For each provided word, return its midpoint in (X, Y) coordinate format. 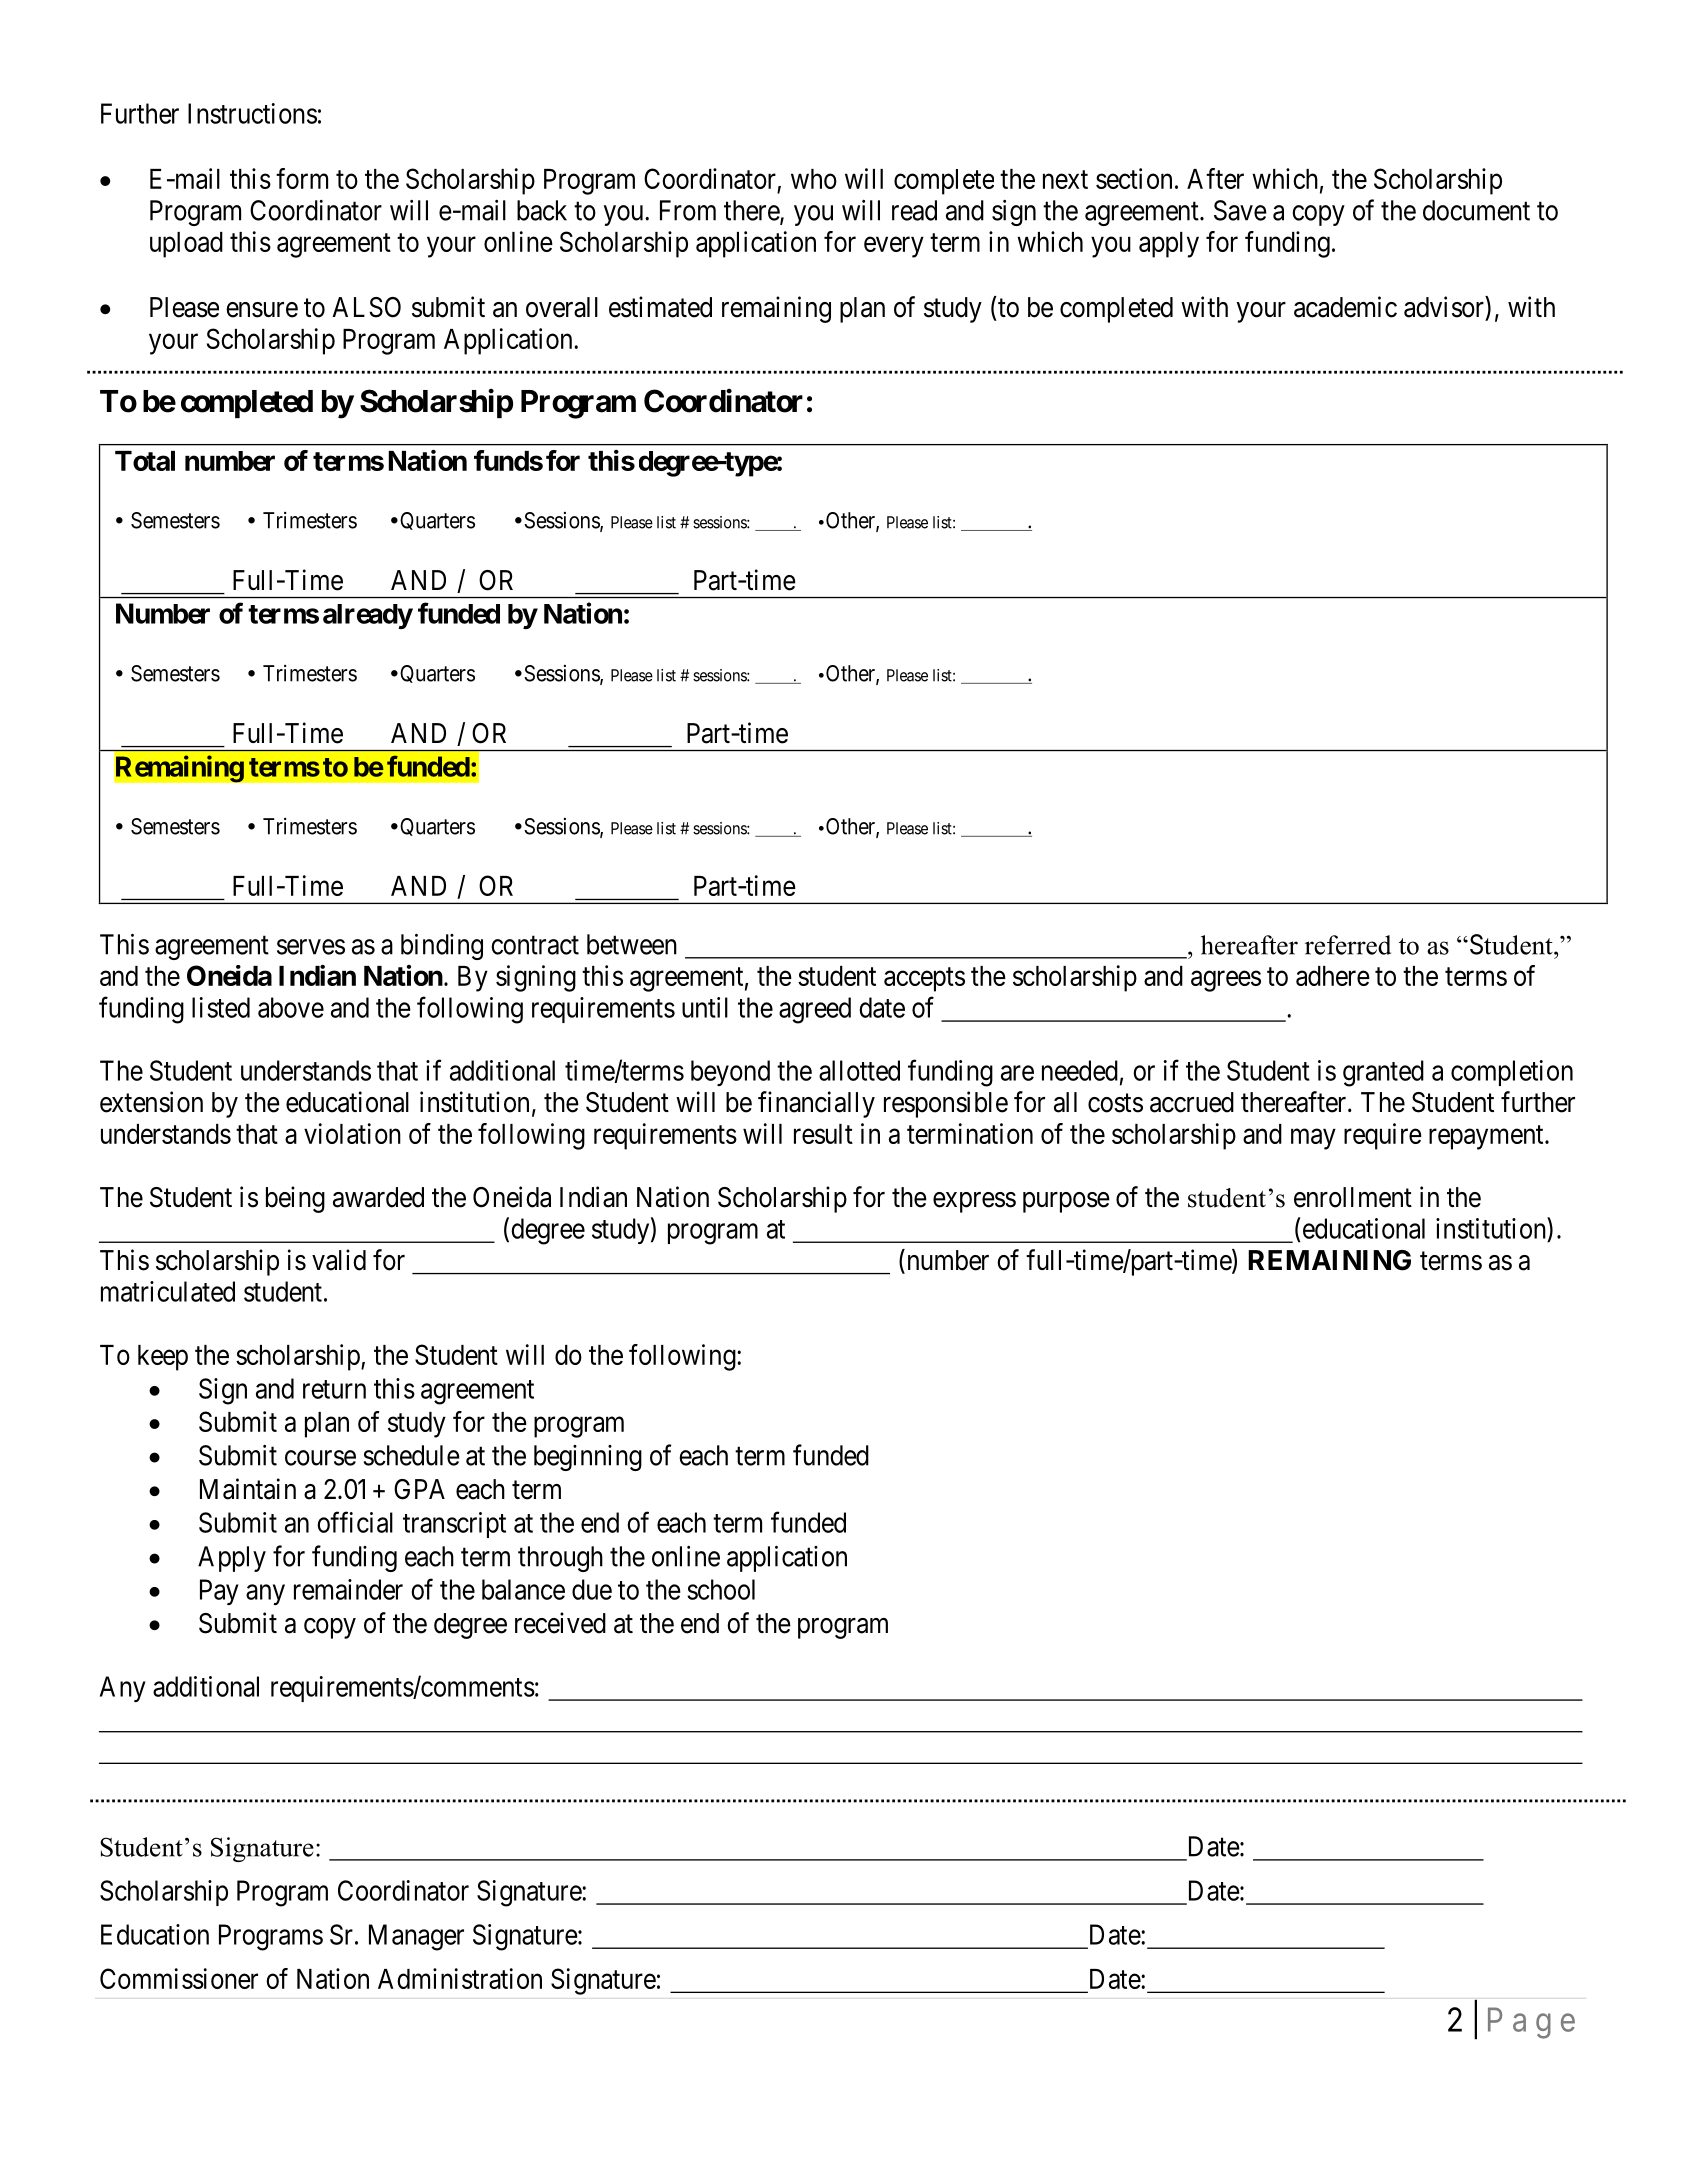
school (721, 1589)
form (302, 178)
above (291, 1007)
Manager (416, 1937)
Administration (460, 1978)
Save (1240, 210)
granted (1383, 1073)
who (814, 179)
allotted (859, 1070)
